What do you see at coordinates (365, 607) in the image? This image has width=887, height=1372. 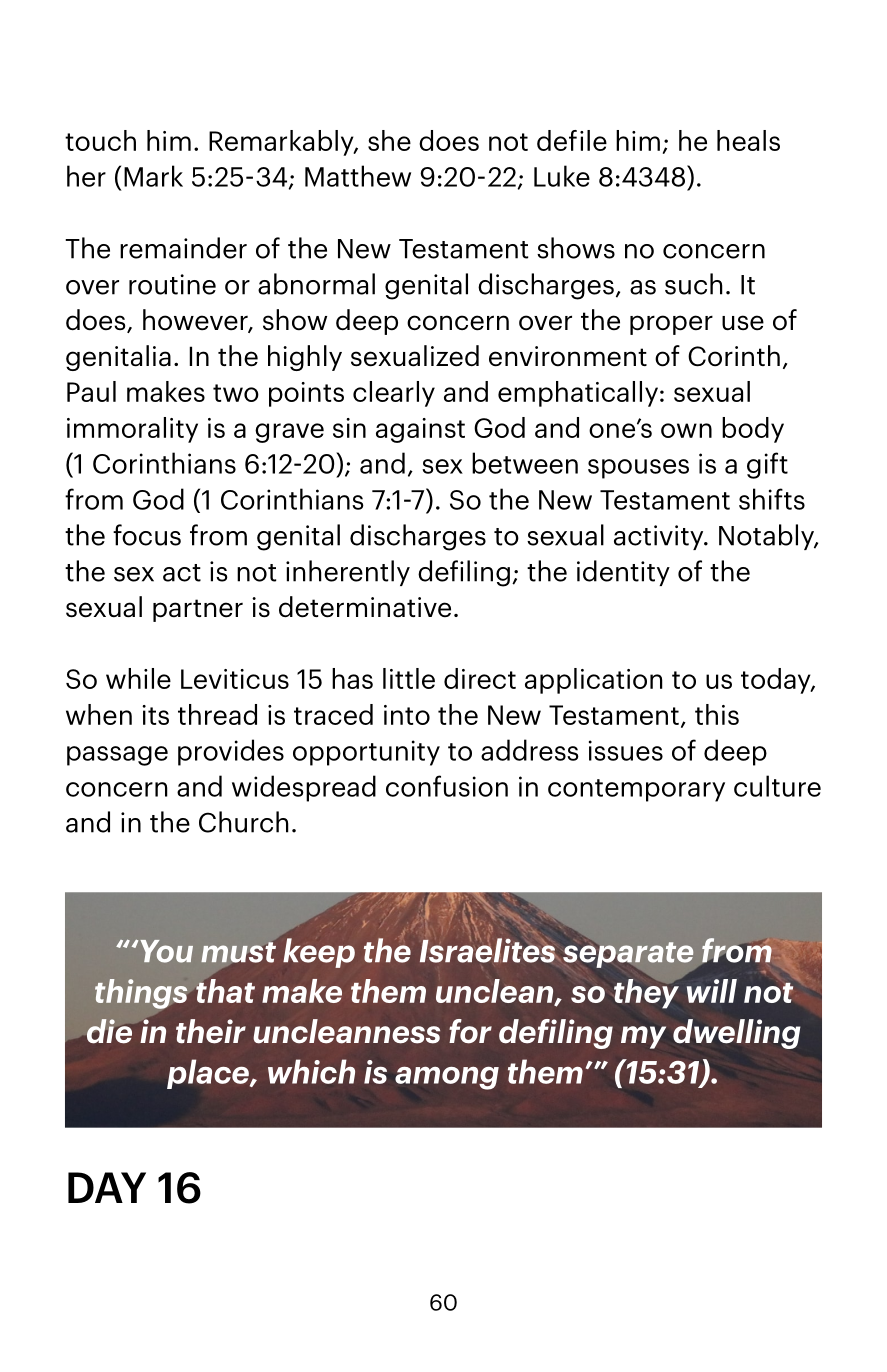 I see `determinative` at bounding box center [365, 607].
